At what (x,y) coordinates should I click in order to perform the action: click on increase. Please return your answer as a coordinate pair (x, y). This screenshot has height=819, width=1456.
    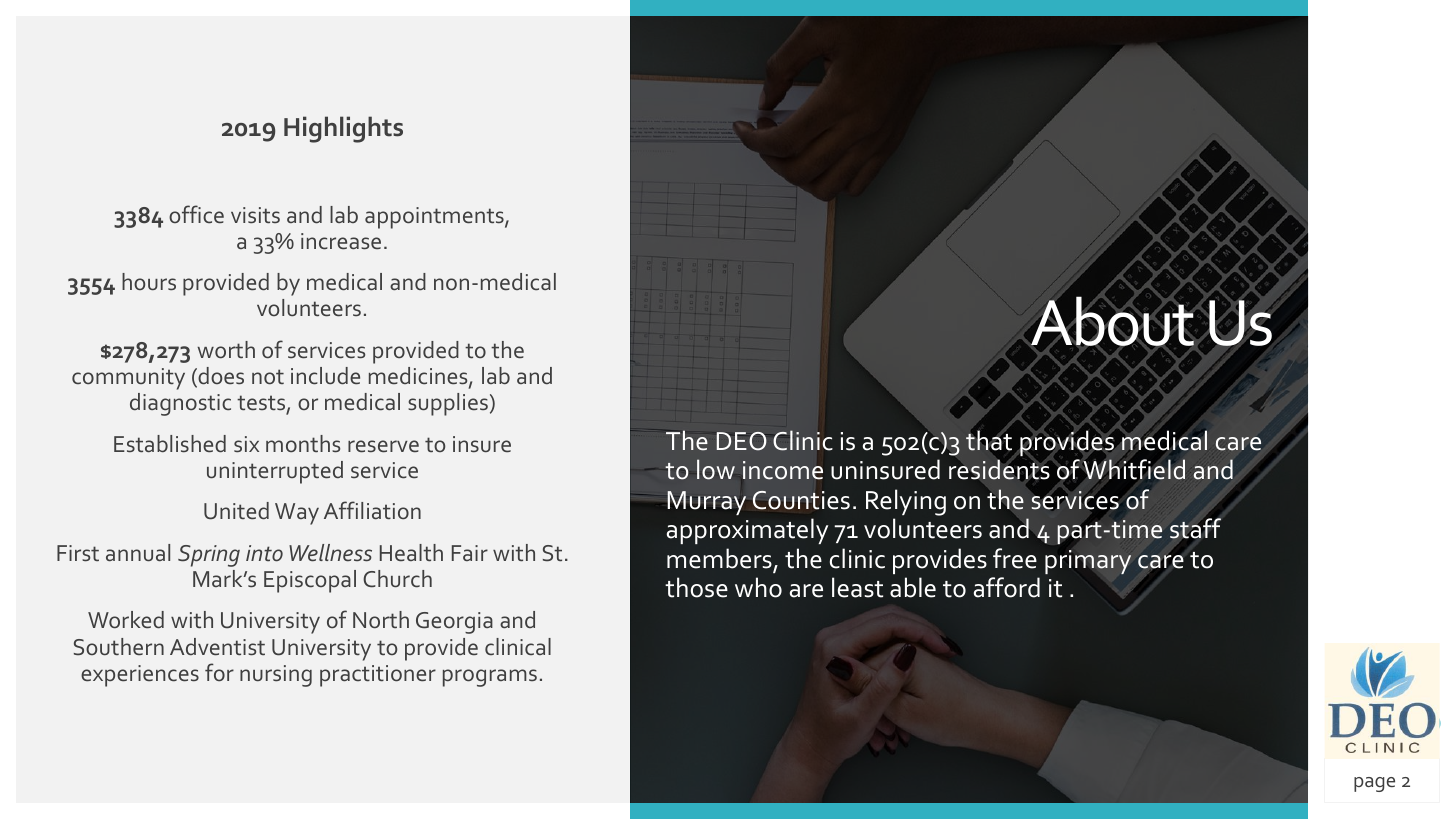
    Looking at the image, I should click on (341, 241).
